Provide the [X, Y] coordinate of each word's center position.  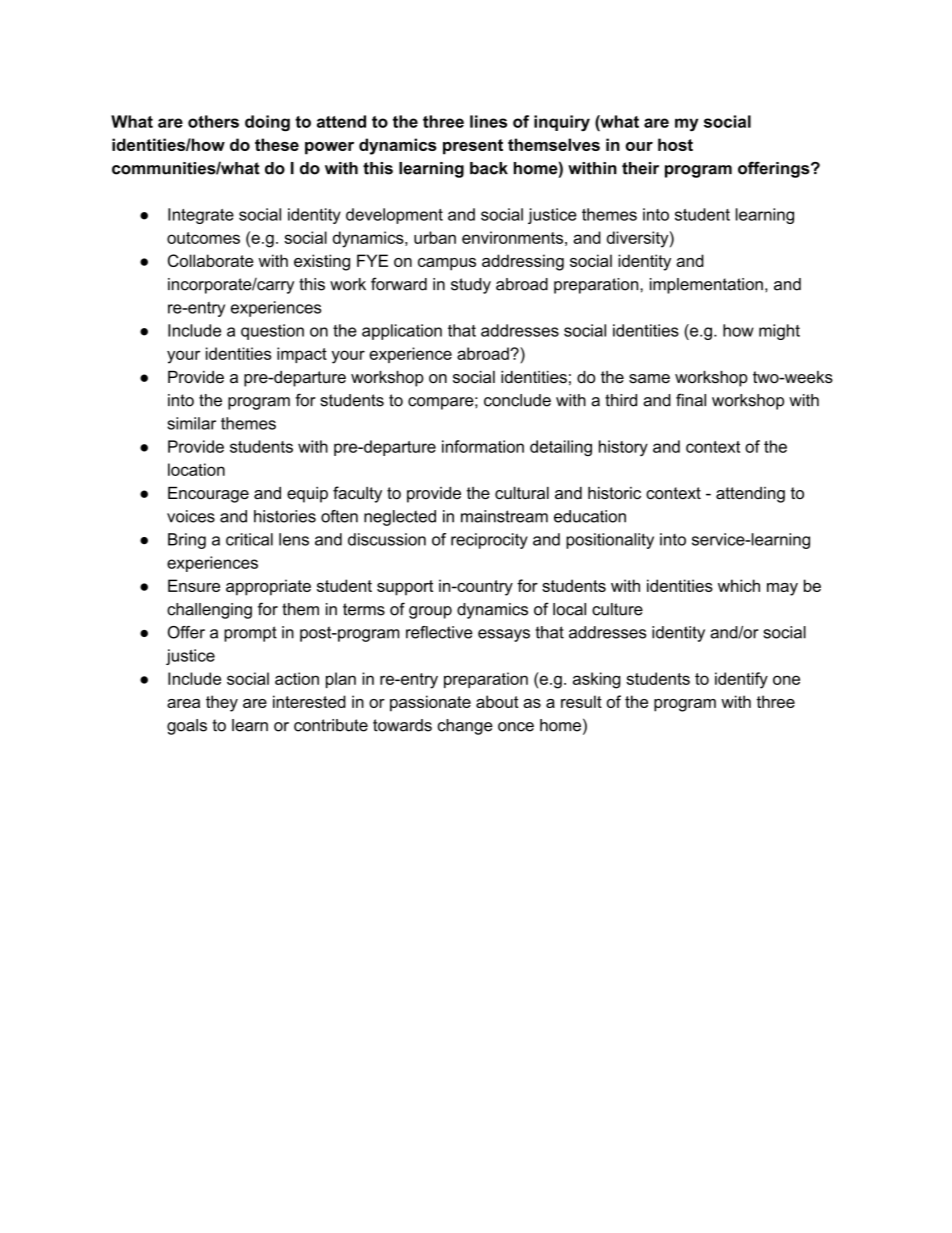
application [402, 332]
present [473, 147]
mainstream [504, 516]
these [277, 144]
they [222, 703]
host [675, 144]
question [272, 332]
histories [285, 516]
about [497, 701]
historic [614, 493]
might [779, 332]
